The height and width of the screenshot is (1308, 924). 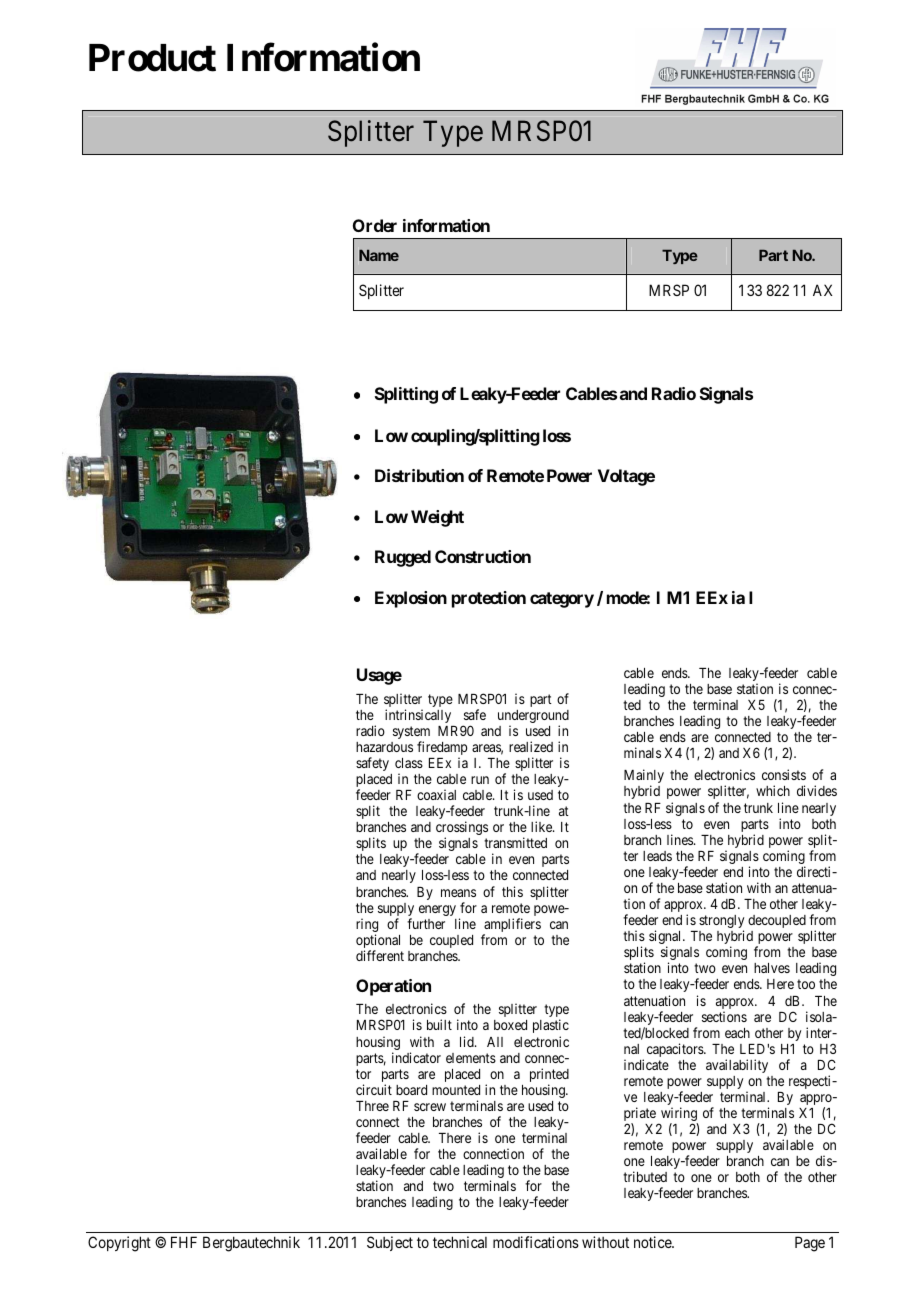 What do you see at coordinates (721, 923) in the screenshot?
I see `strongly` at bounding box center [721, 923].
